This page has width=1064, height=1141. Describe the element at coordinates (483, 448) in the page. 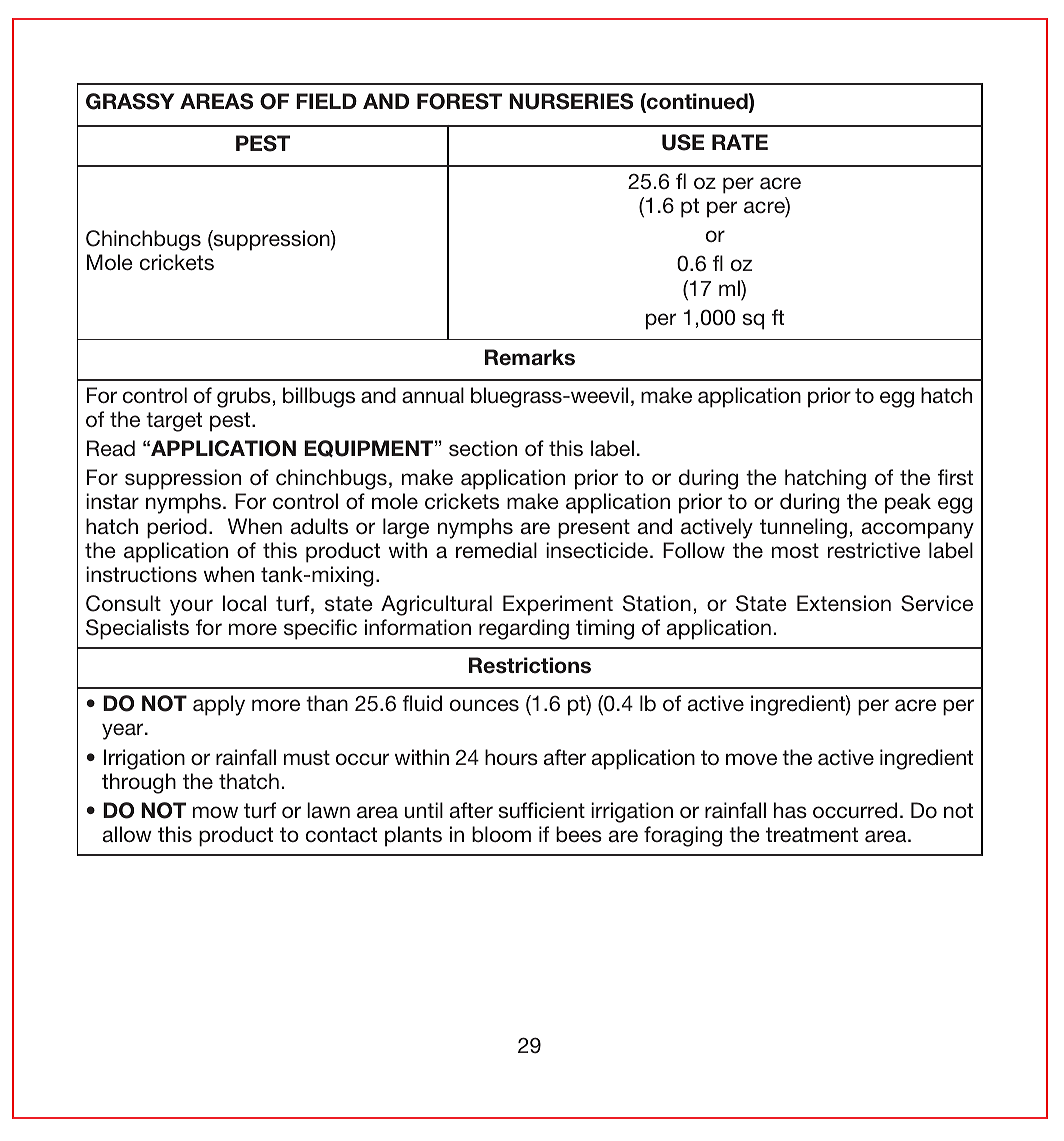

I see `section` at that location.
